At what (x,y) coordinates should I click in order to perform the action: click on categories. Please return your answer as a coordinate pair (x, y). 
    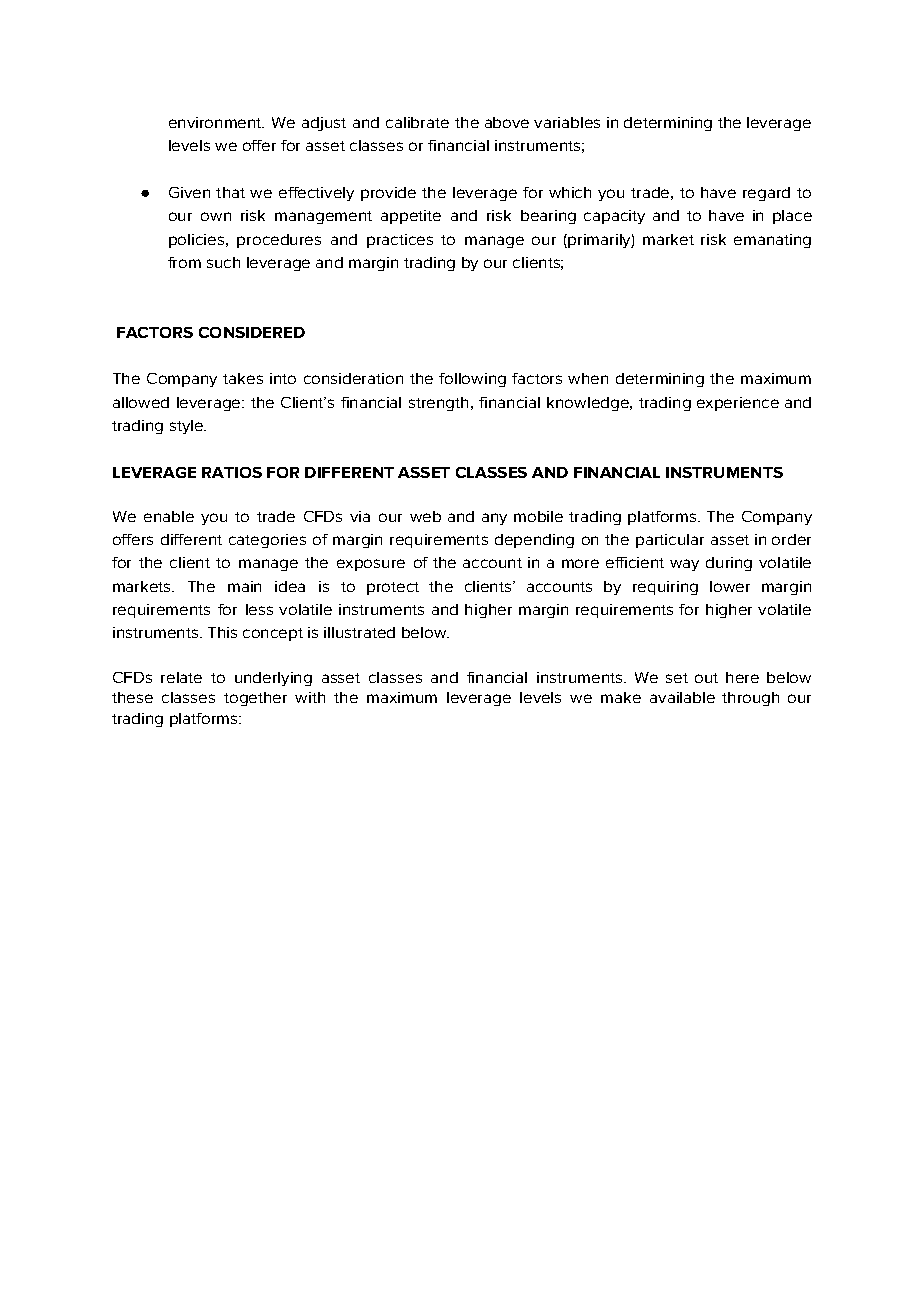
    Looking at the image, I should click on (267, 541).
